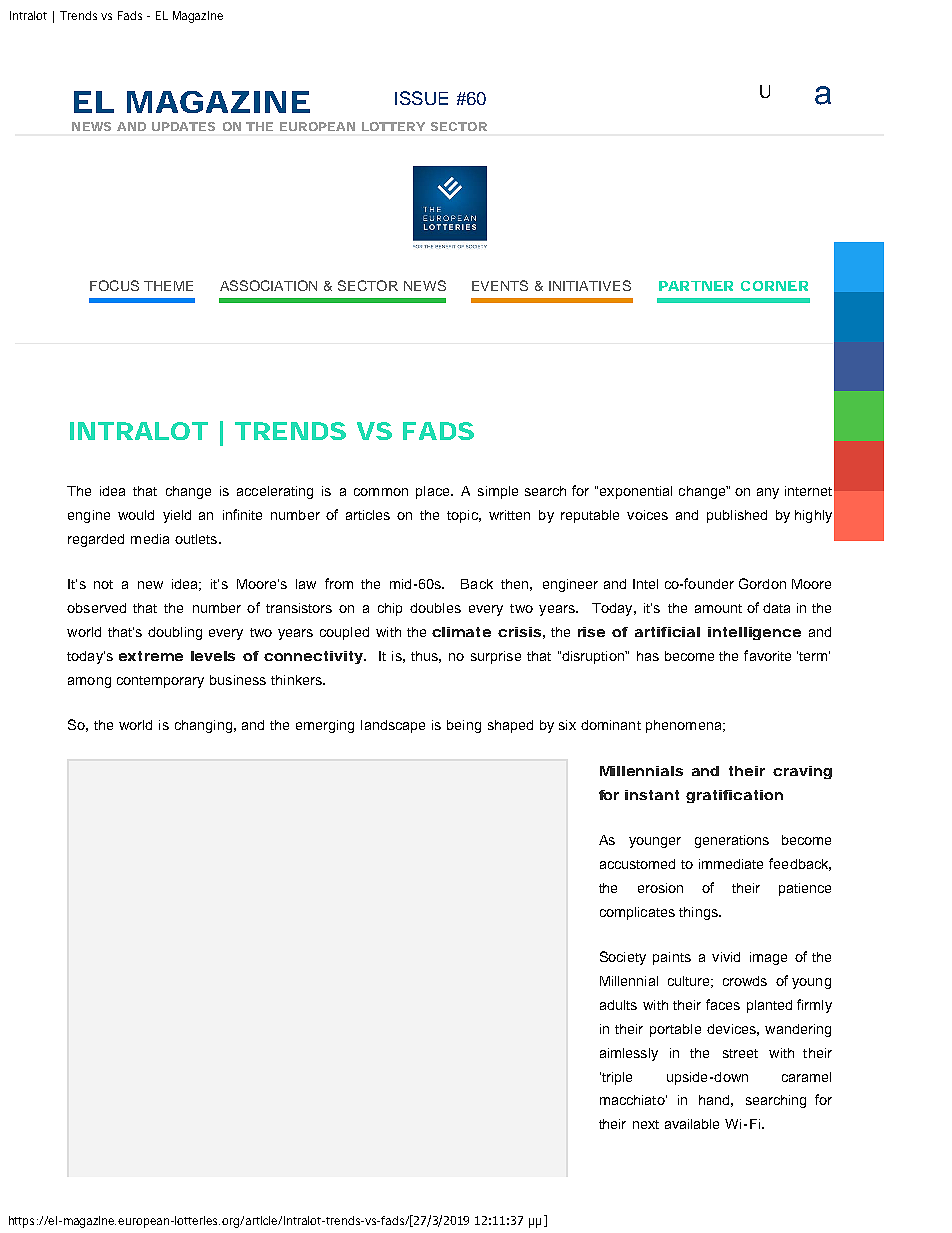 This image has height=1233, width=952. What do you see at coordinates (616, 1078) in the image?
I see `triple` at bounding box center [616, 1078].
